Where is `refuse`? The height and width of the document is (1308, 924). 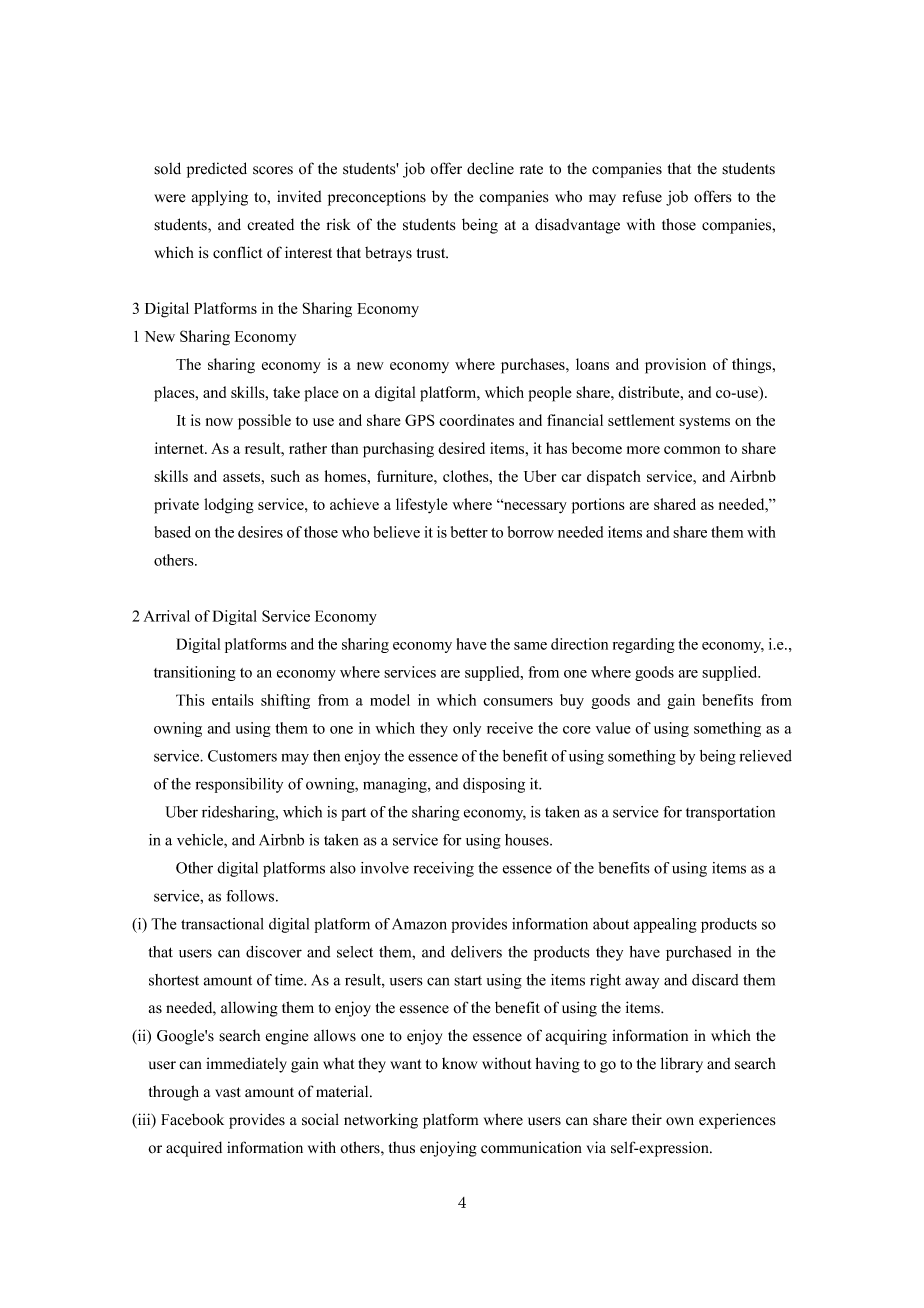 refuse is located at coordinates (642, 196).
